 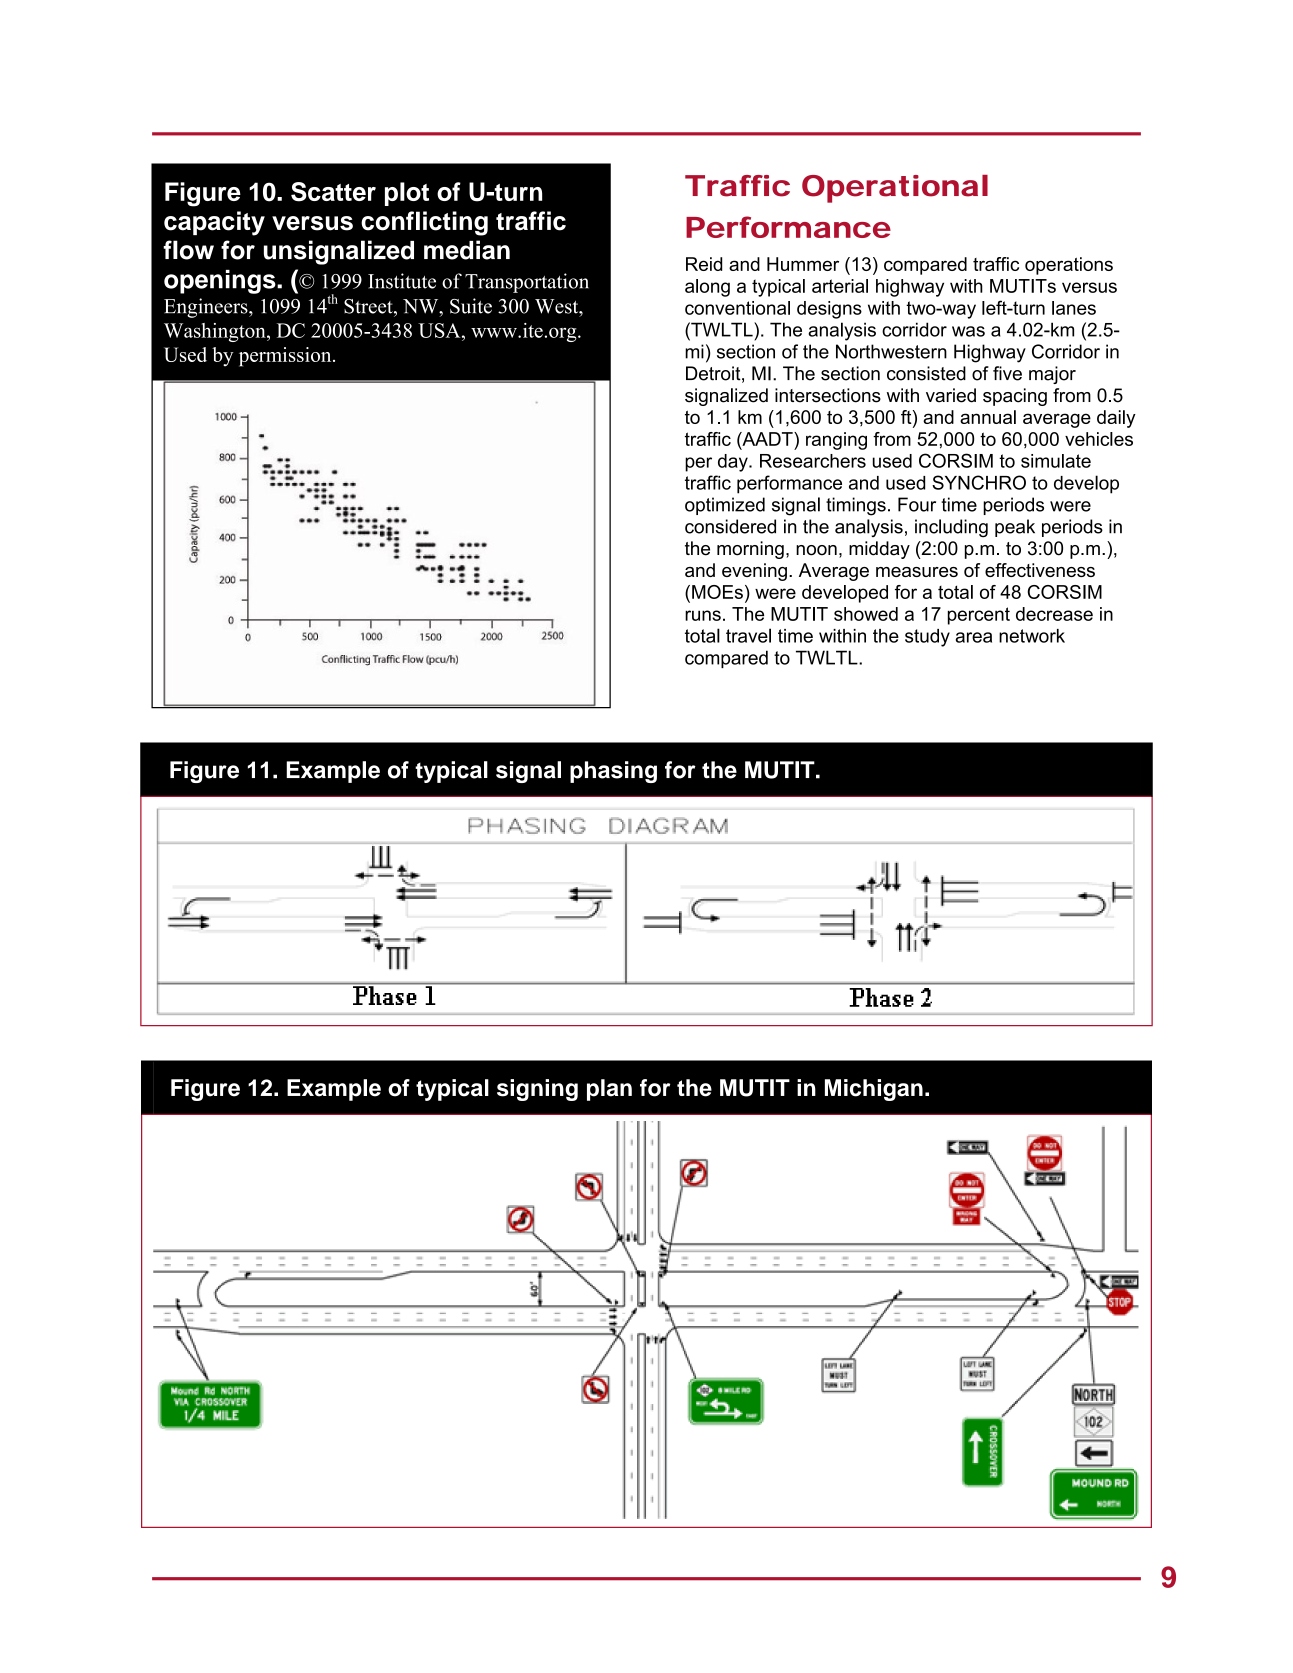 What do you see at coordinates (1032, 636) in the page?
I see `network` at bounding box center [1032, 636].
